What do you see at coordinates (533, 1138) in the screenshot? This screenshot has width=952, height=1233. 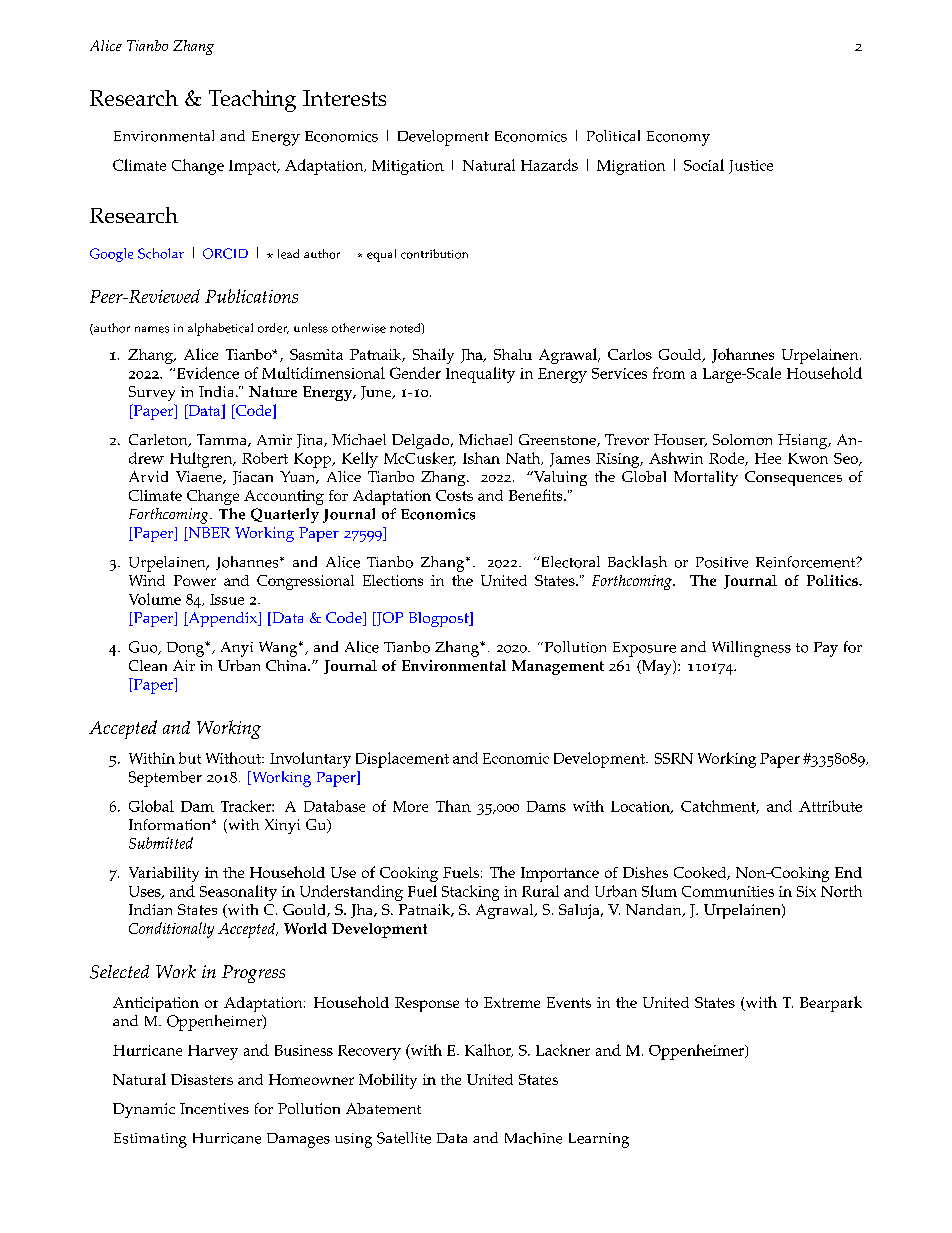 I see `Machine` at bounding box center [533, 1138].
